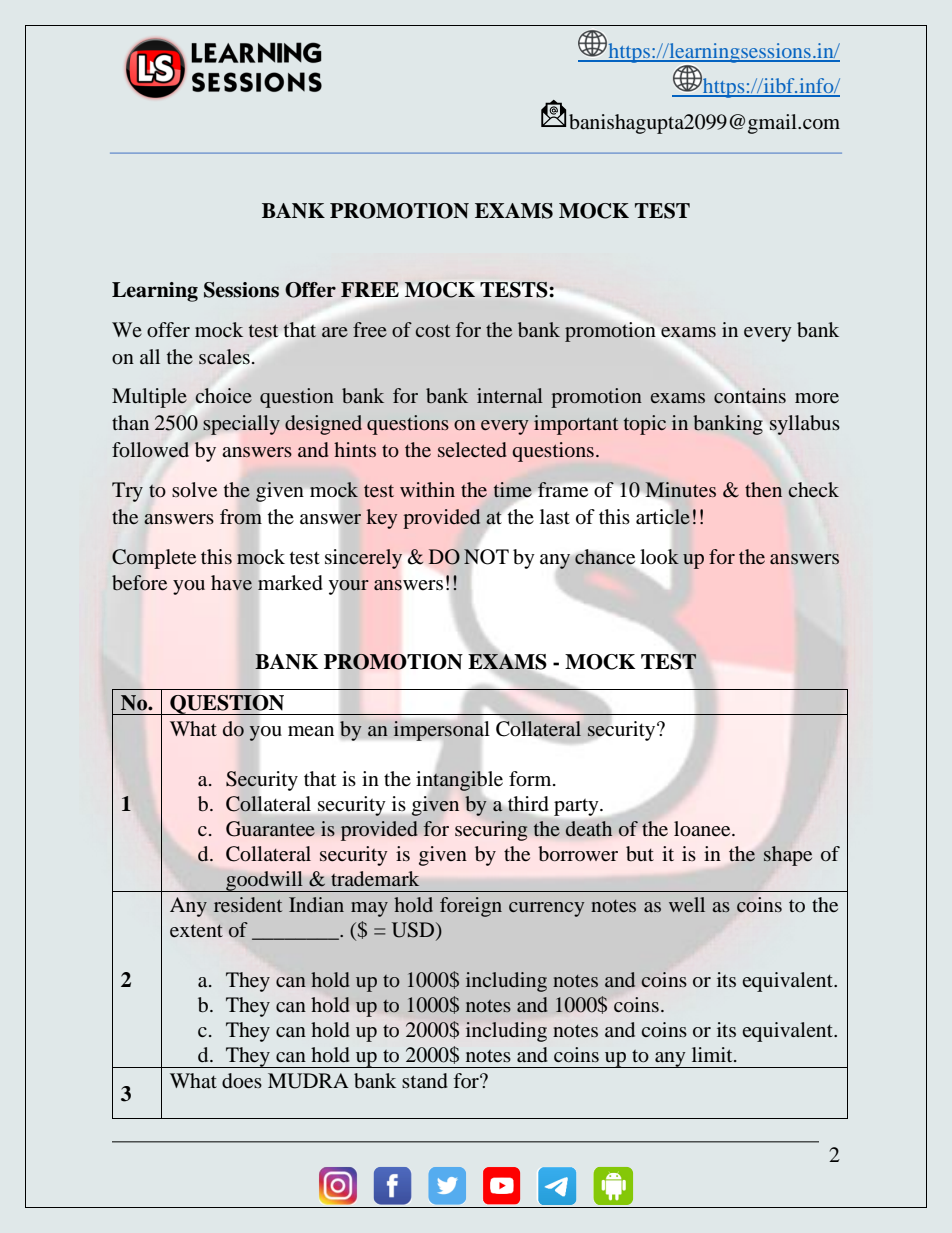  Describe the element at coordinates (441, 731) in the image. I see `impersonal` at that location.
